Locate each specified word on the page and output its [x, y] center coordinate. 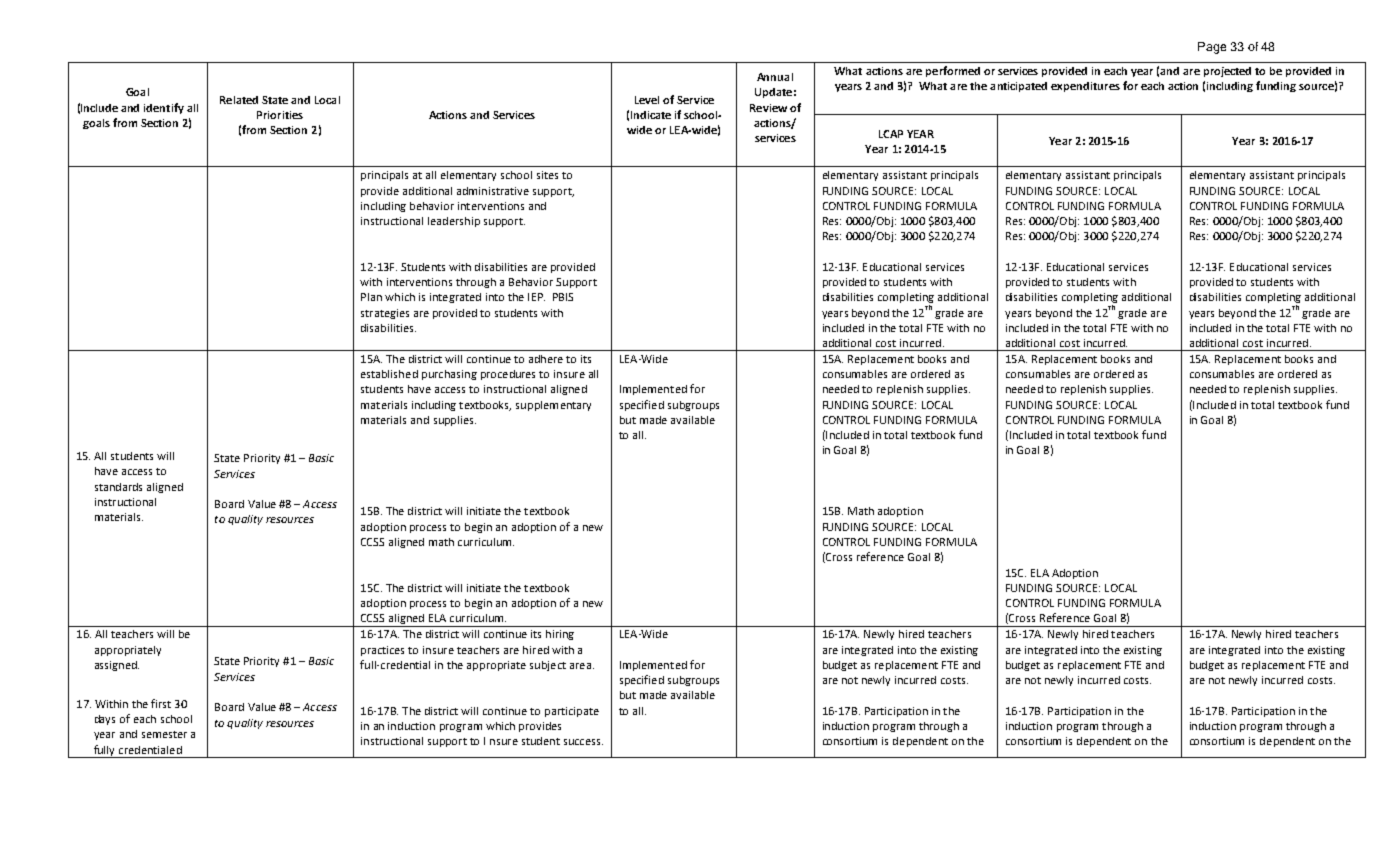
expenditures [1085, 87]
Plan [371, 297]
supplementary [553, 406]
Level [647, 100]
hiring [560, 635]
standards [118, 487]
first [161, 703]
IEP [536, 297]
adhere [546, 359]
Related [239, 100]
